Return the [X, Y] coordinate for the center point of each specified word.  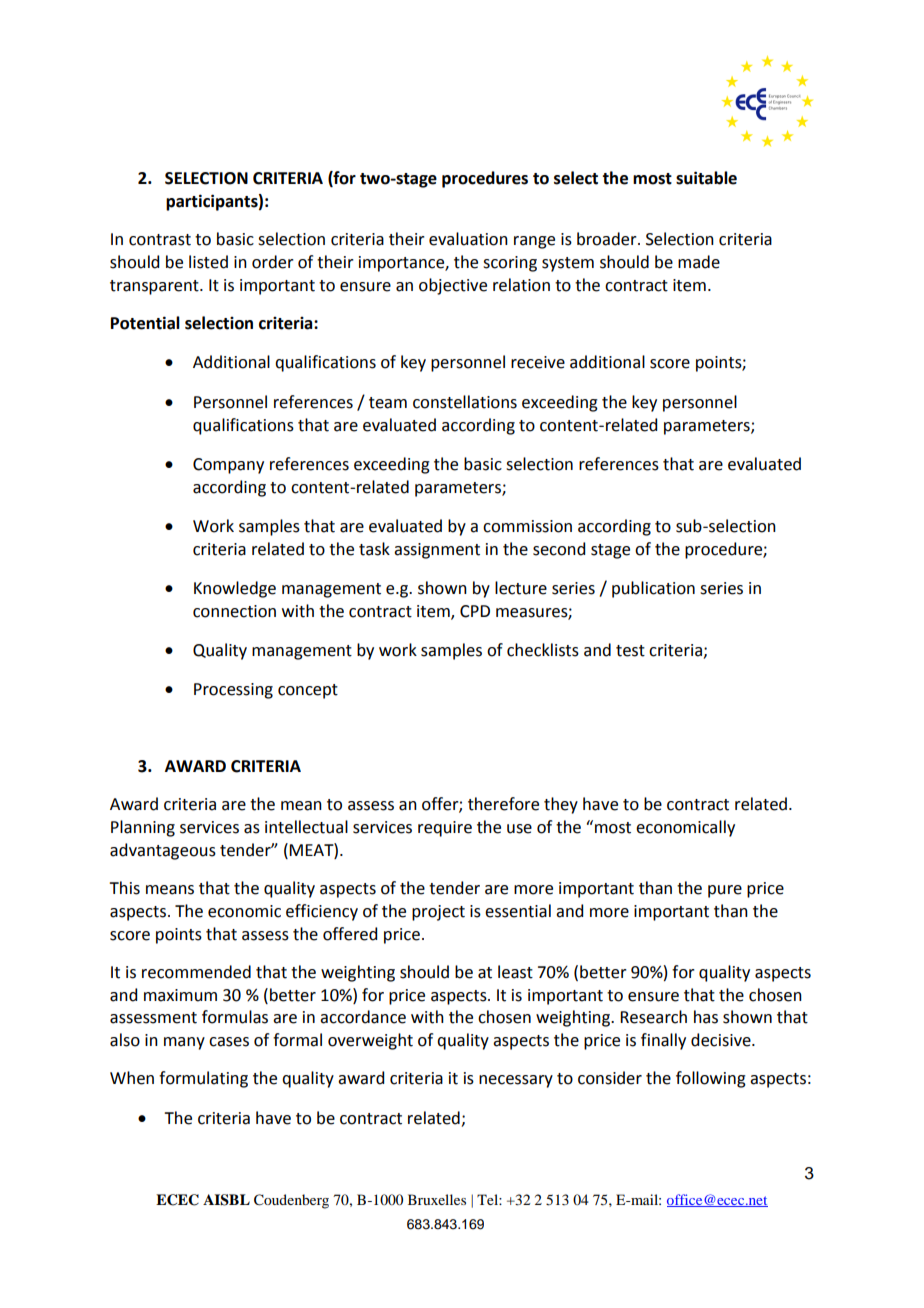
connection [234, 611]
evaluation [468, 239]
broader [608, 239]
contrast [160, 240]
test [630, 651]
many [184, 1043]
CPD [475, 611]
